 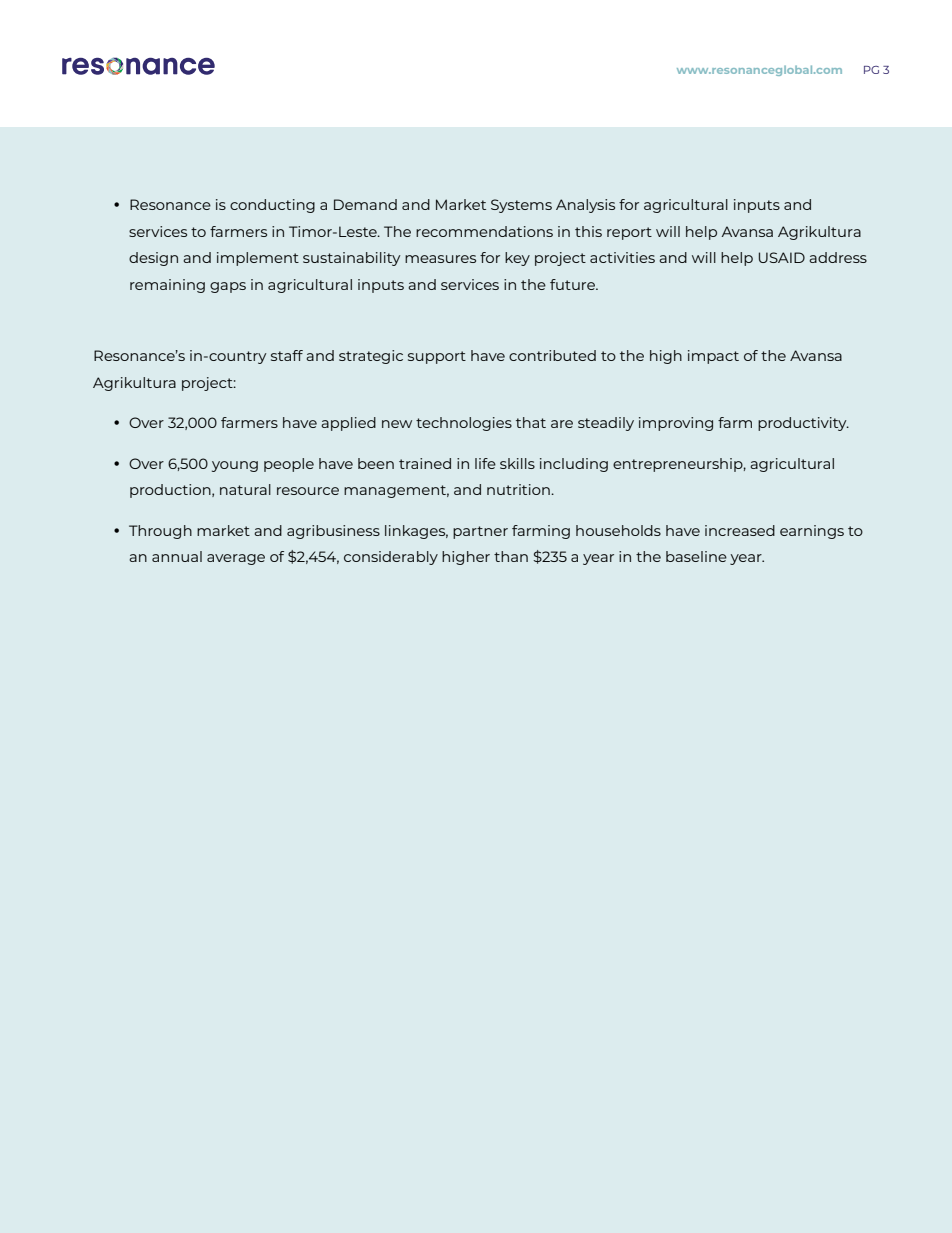 What do you see at coordinates (236, 559) in the screenshot?
I see `average` at bounding box center [236, 559].
